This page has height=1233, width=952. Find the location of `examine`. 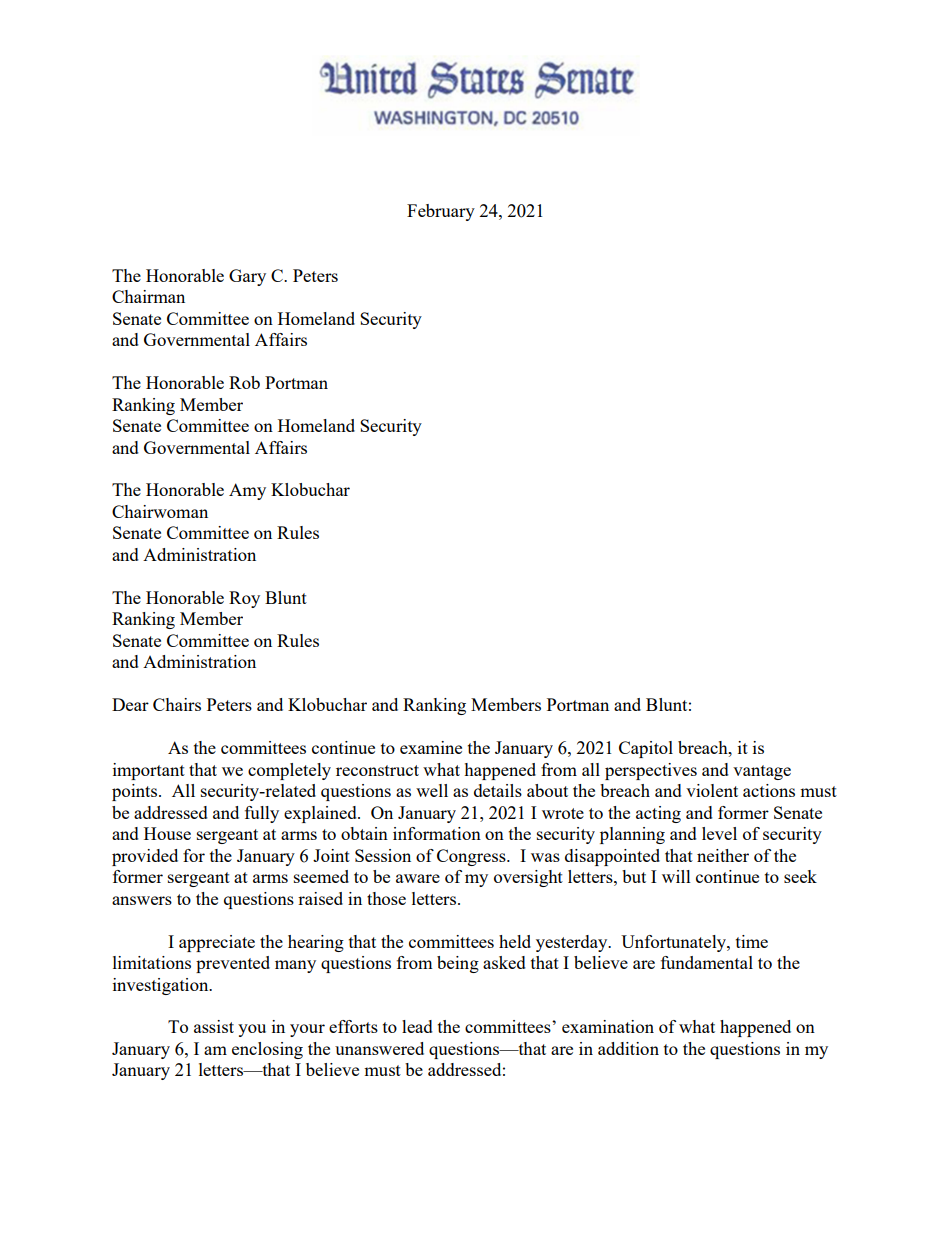

examine is located at coordinates (431, 747).
